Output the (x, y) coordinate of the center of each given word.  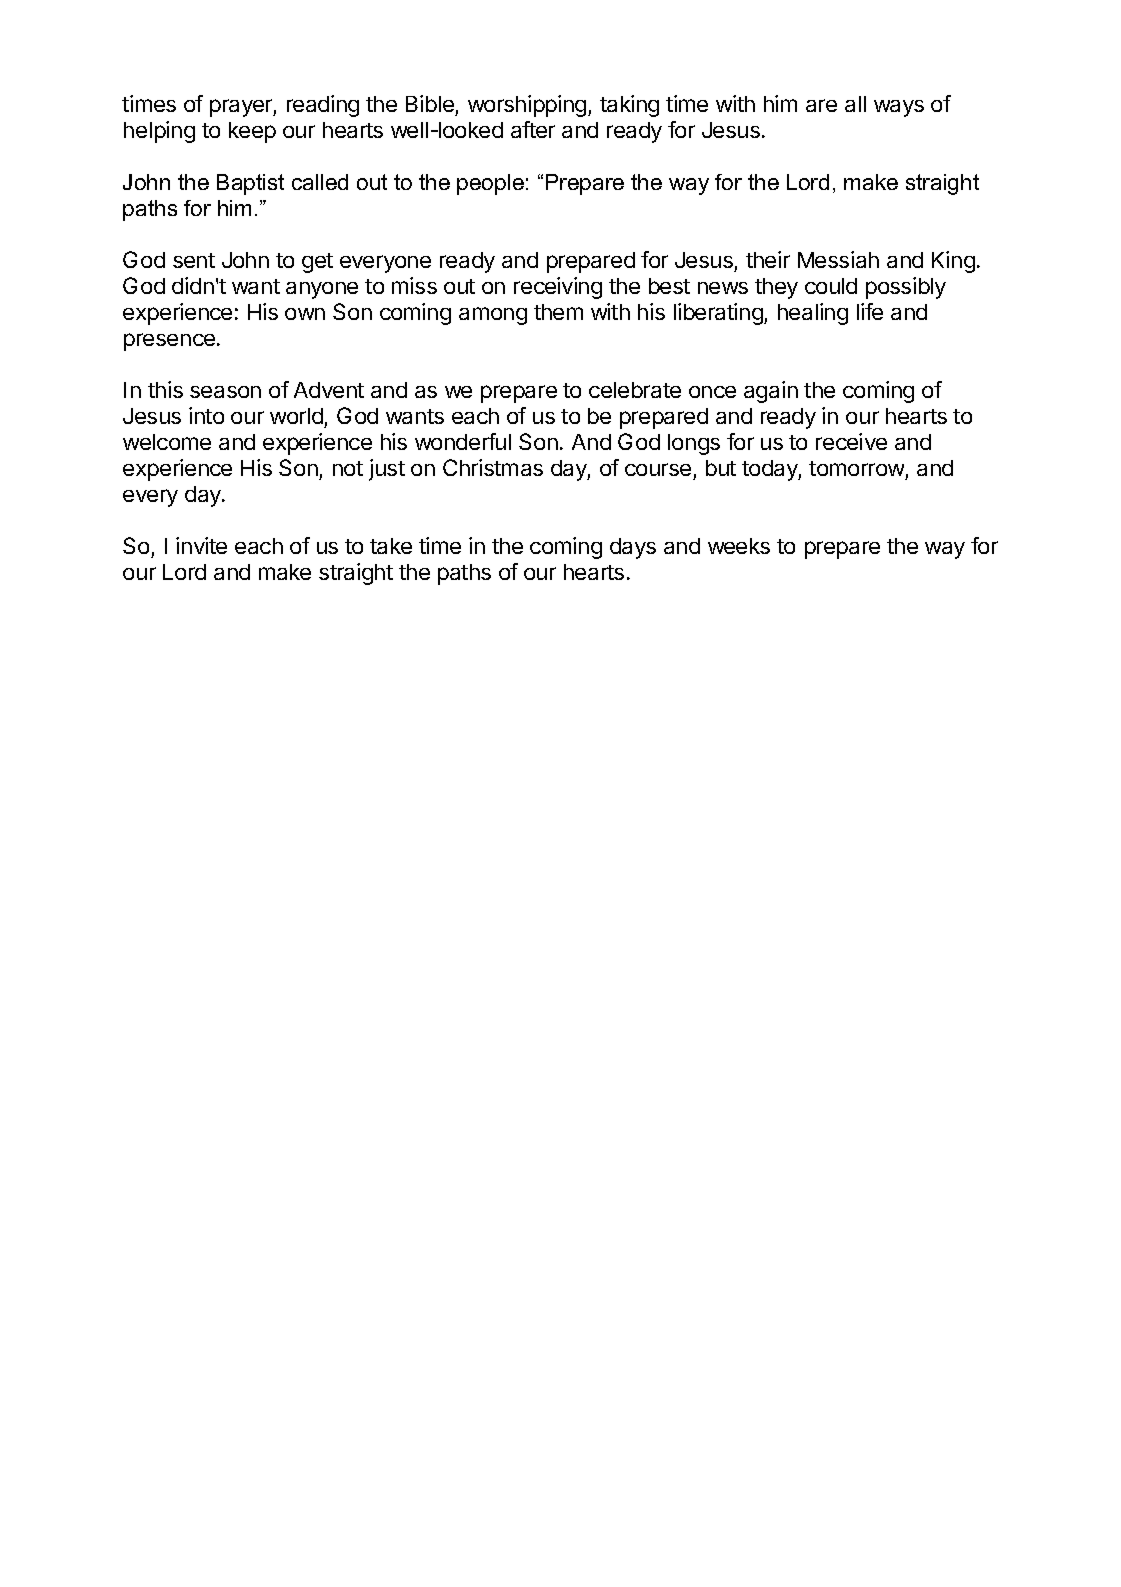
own (305, 314)
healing (813, 314)
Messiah (838, 259)
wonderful (463, 441)
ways (899, 108)
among (493, 316)
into (206, 415)
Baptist (250, 184)
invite (201, 545)
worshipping (528, 106)
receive (851, 441)
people (490, 184)
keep (252, 132)
